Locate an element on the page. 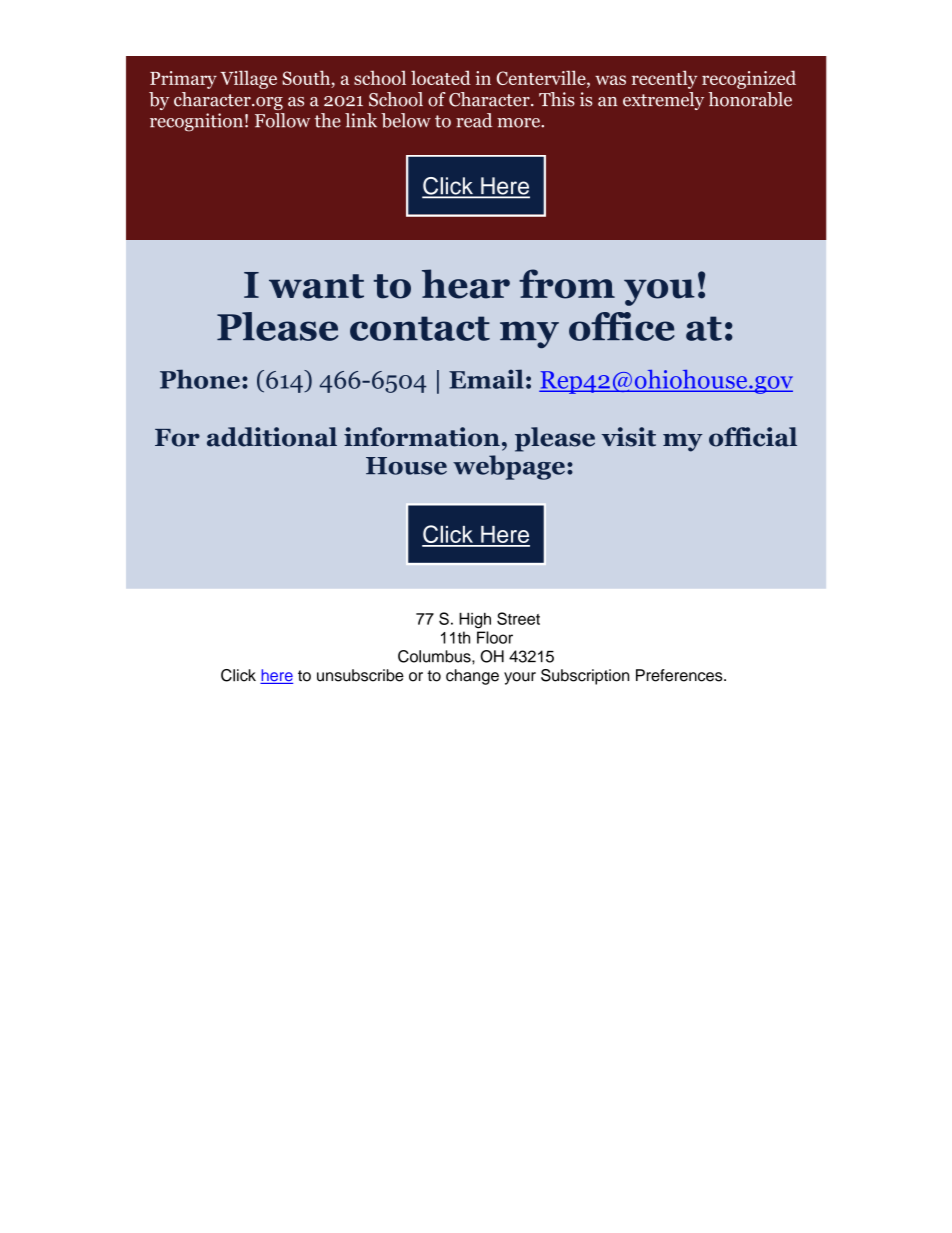 Image resolution: width=952 pixels, height=1233 pixels. webpage is located at coordinates (509, 467).
